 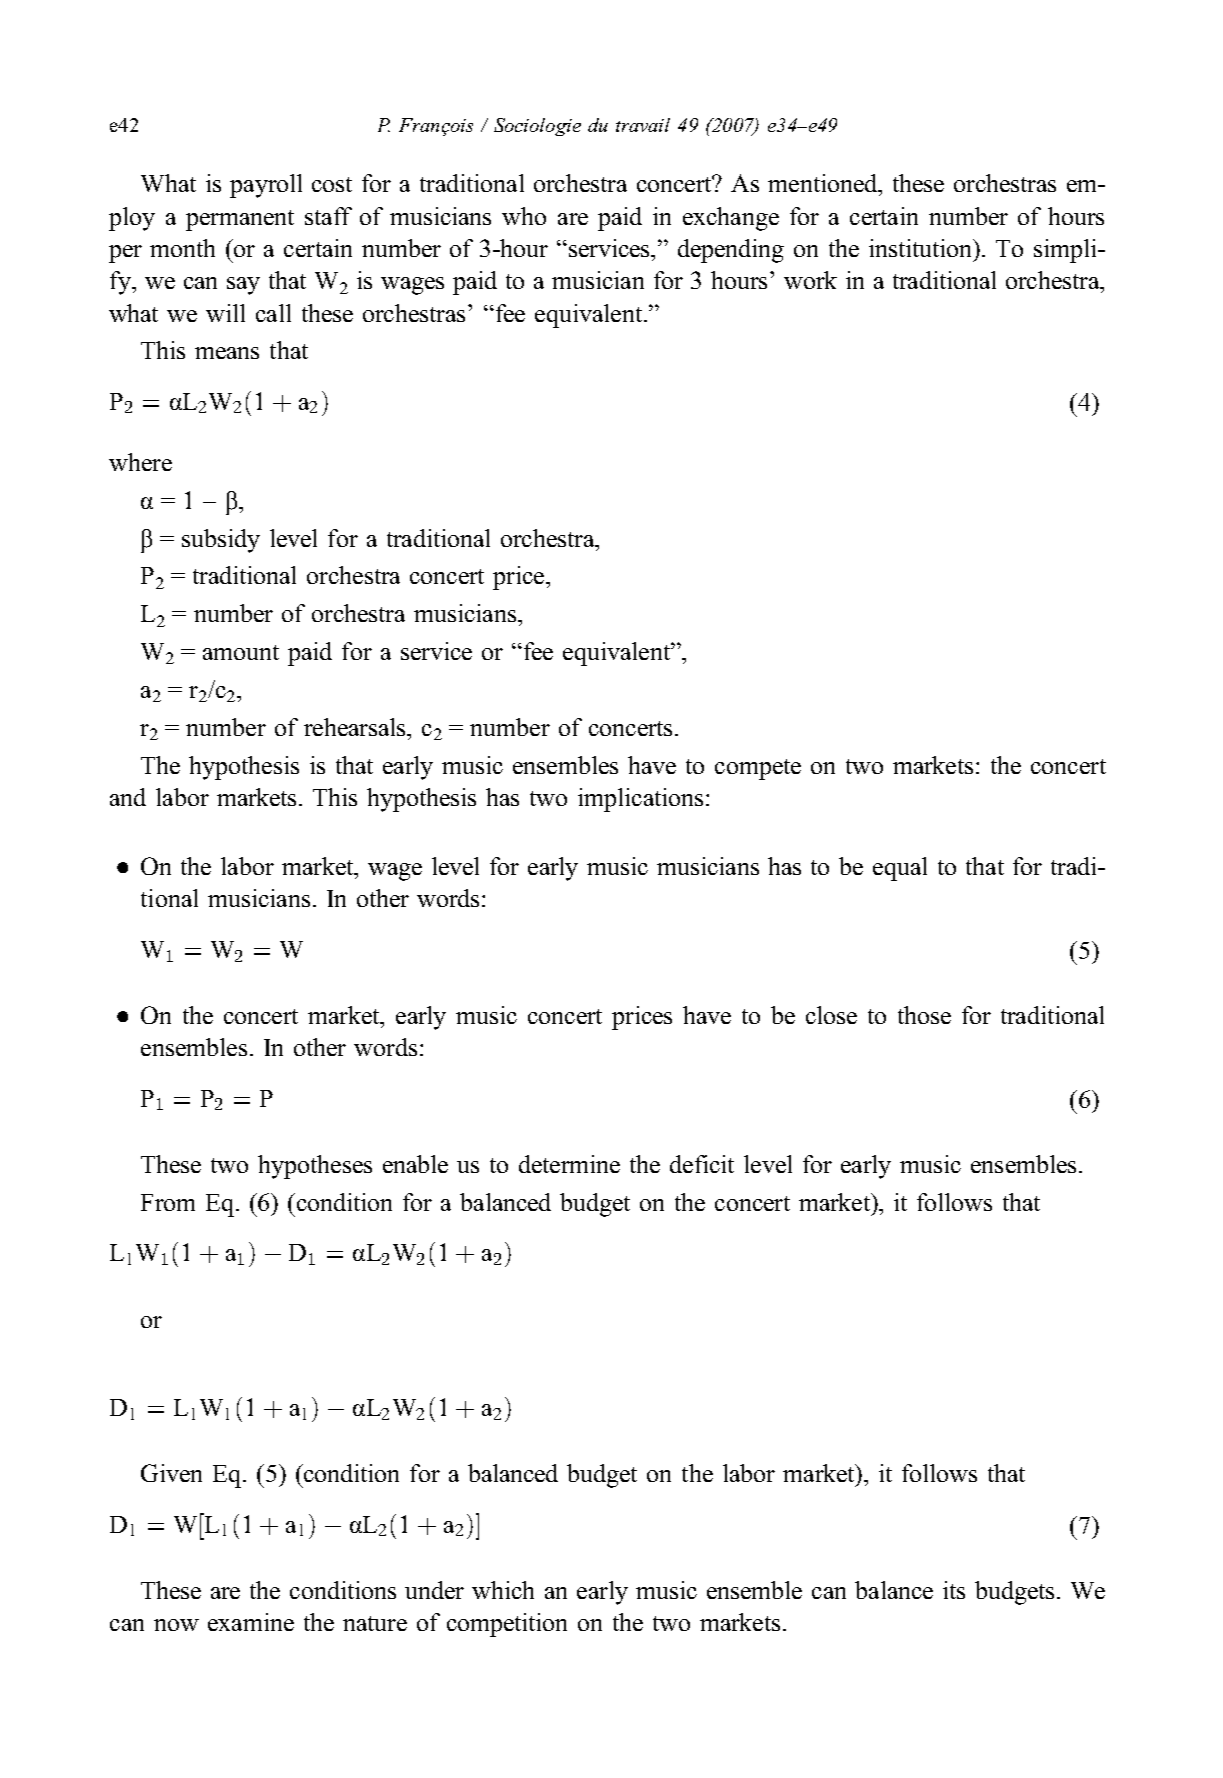 I want to click on mentioned, so click(x=824, y=183).
